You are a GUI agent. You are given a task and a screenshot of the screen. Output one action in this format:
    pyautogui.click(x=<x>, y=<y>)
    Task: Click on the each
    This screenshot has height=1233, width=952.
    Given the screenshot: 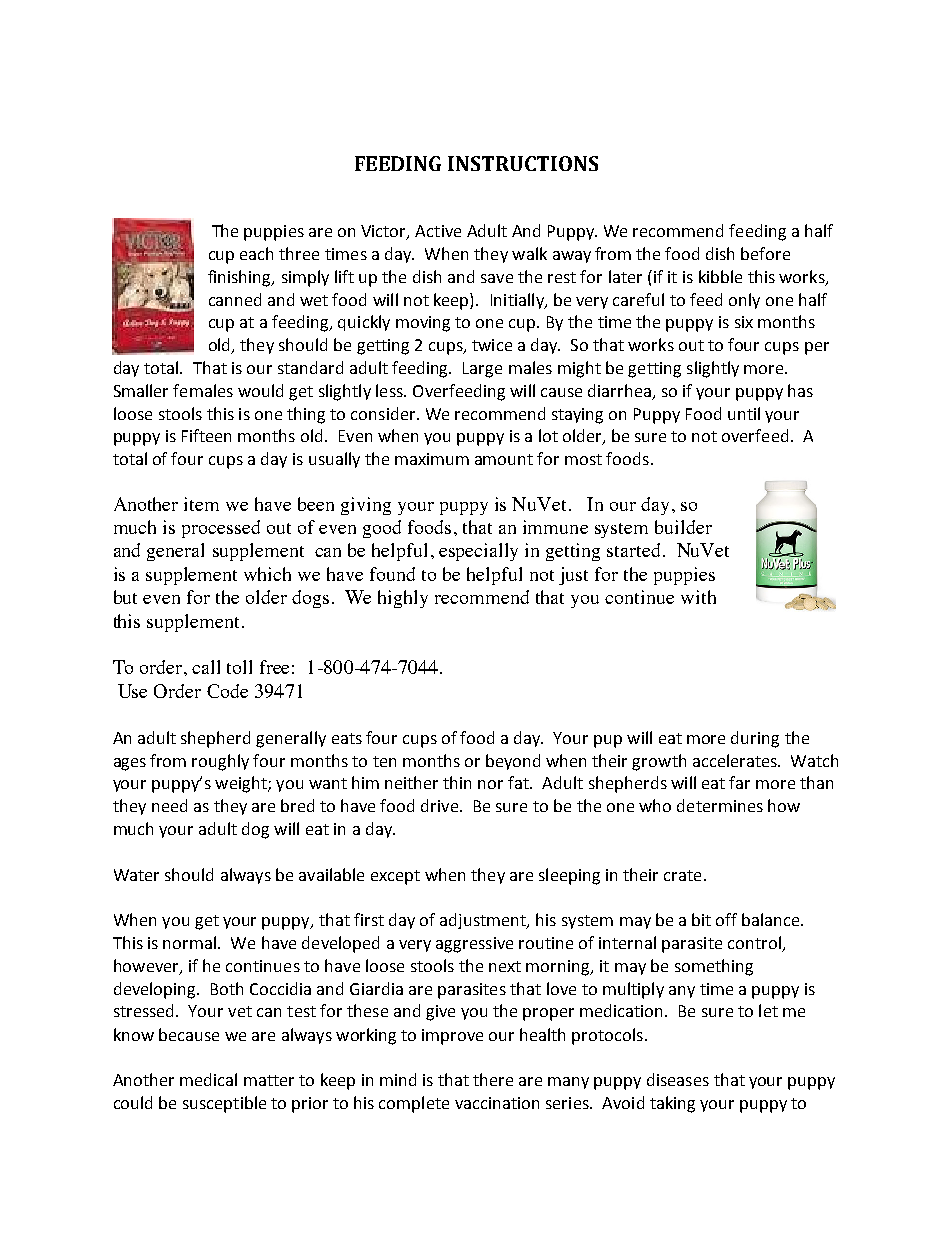 What is the action you would take?
    pyautogui.click(x=256, y=253)
